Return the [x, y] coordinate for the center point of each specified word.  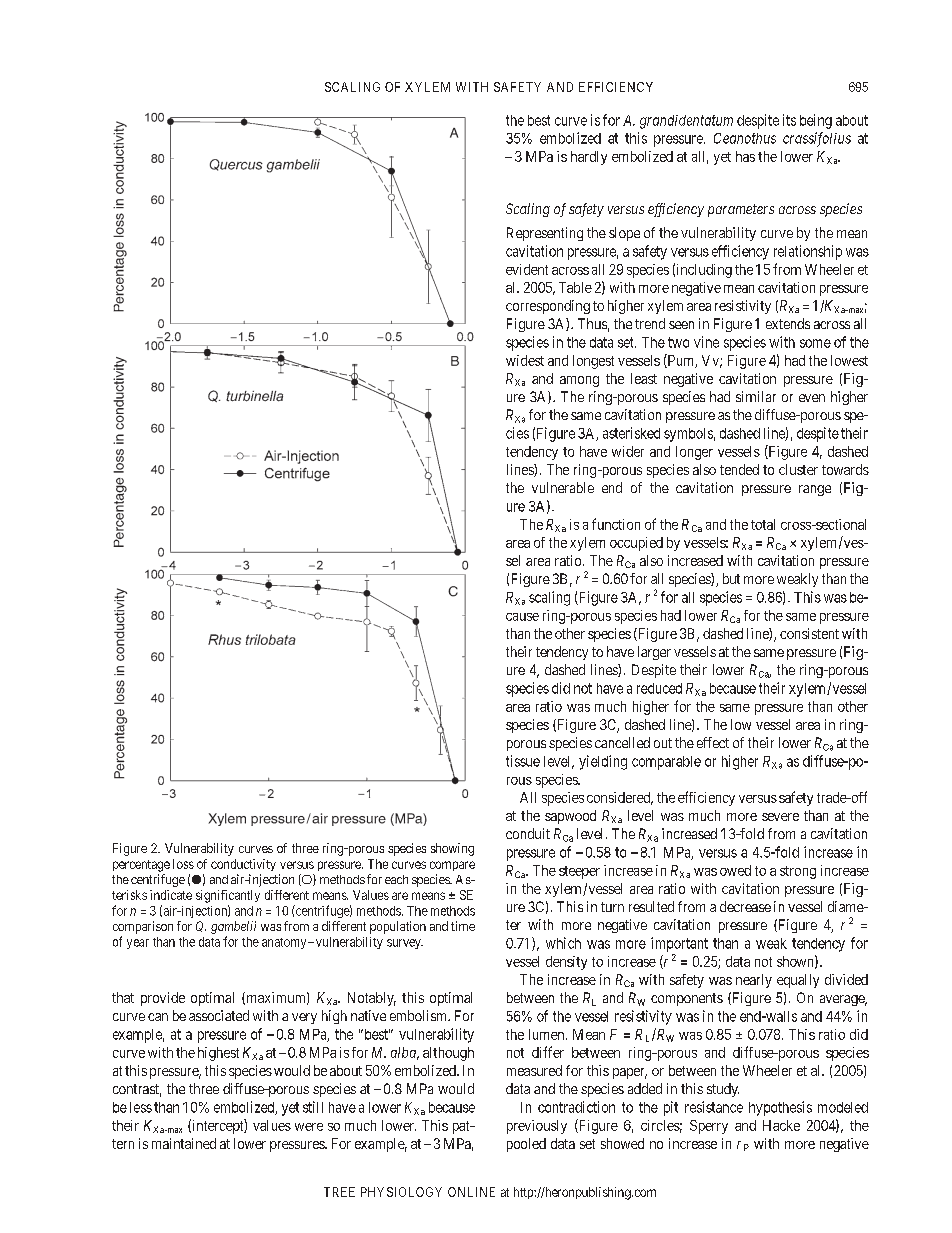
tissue [523, 761]
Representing [545, 234]
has [745, 156]
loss [183, 864]
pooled [526, 1145]
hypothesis [780, 1108]
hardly [589, 158]
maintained [184, 1143]
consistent [809, 633]
